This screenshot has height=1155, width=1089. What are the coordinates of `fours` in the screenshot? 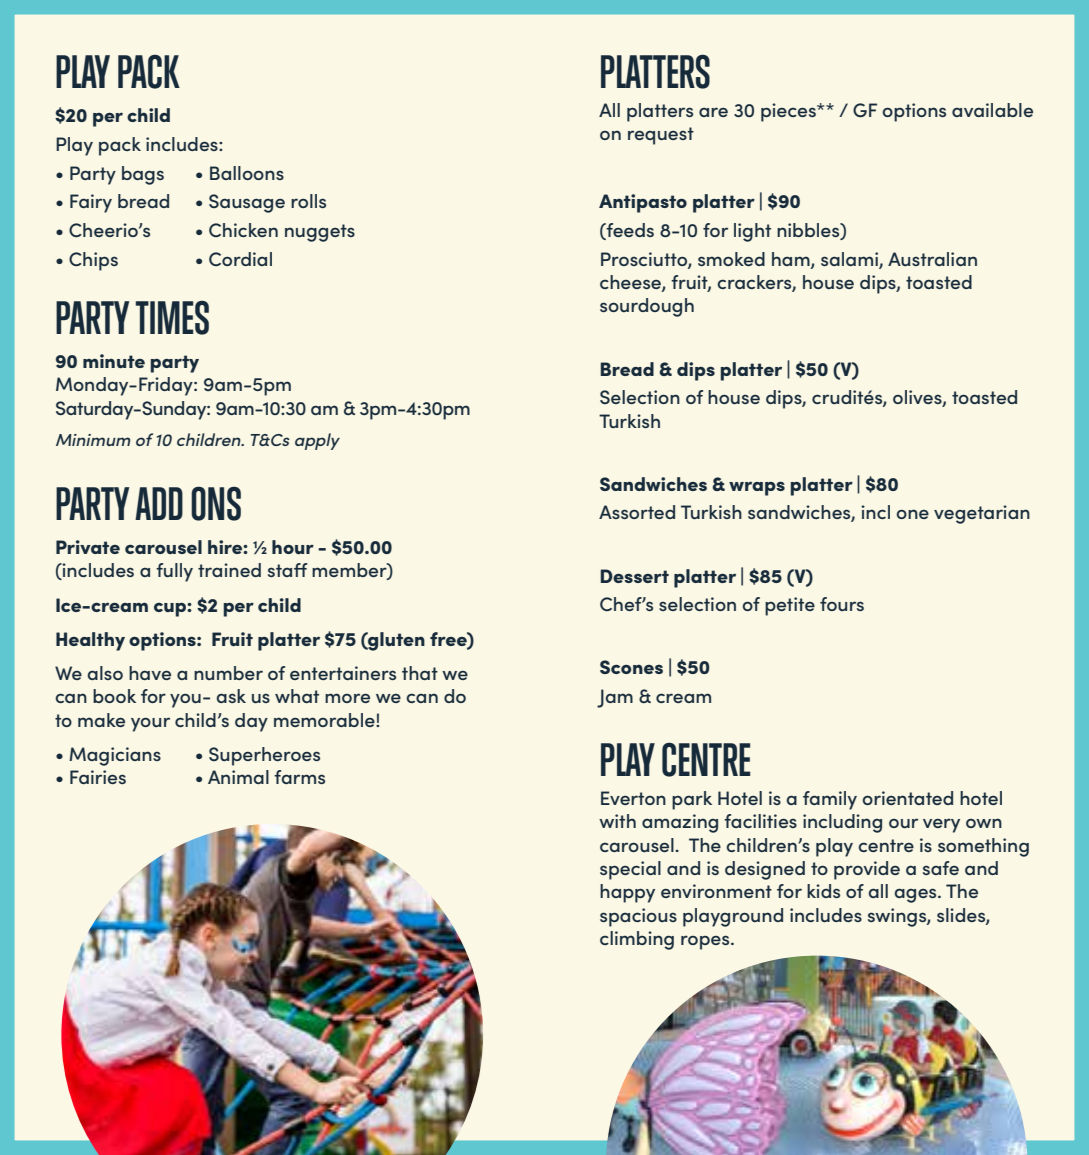 It's located at (842, 604).
